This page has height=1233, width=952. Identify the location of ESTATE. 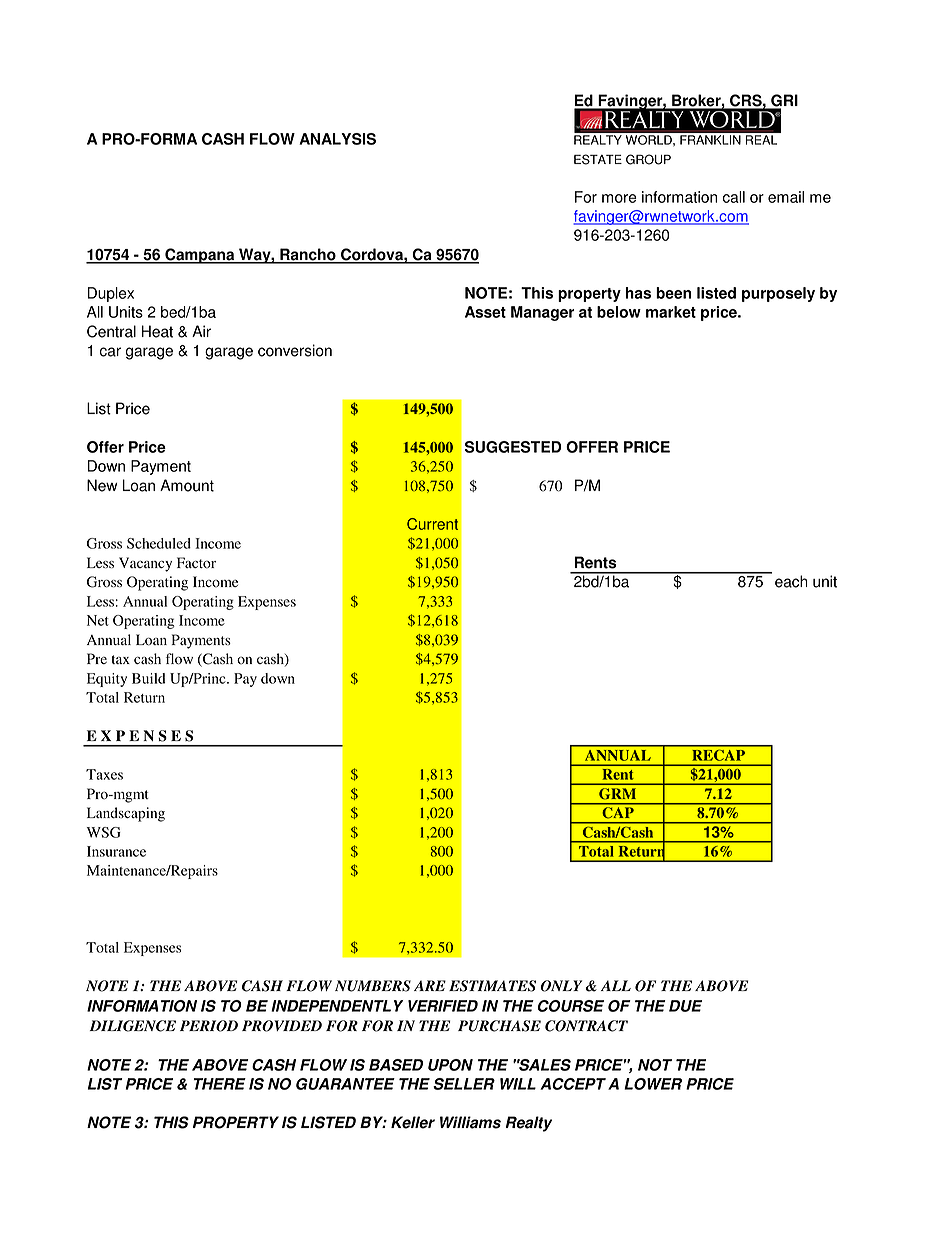
(598, 159).
